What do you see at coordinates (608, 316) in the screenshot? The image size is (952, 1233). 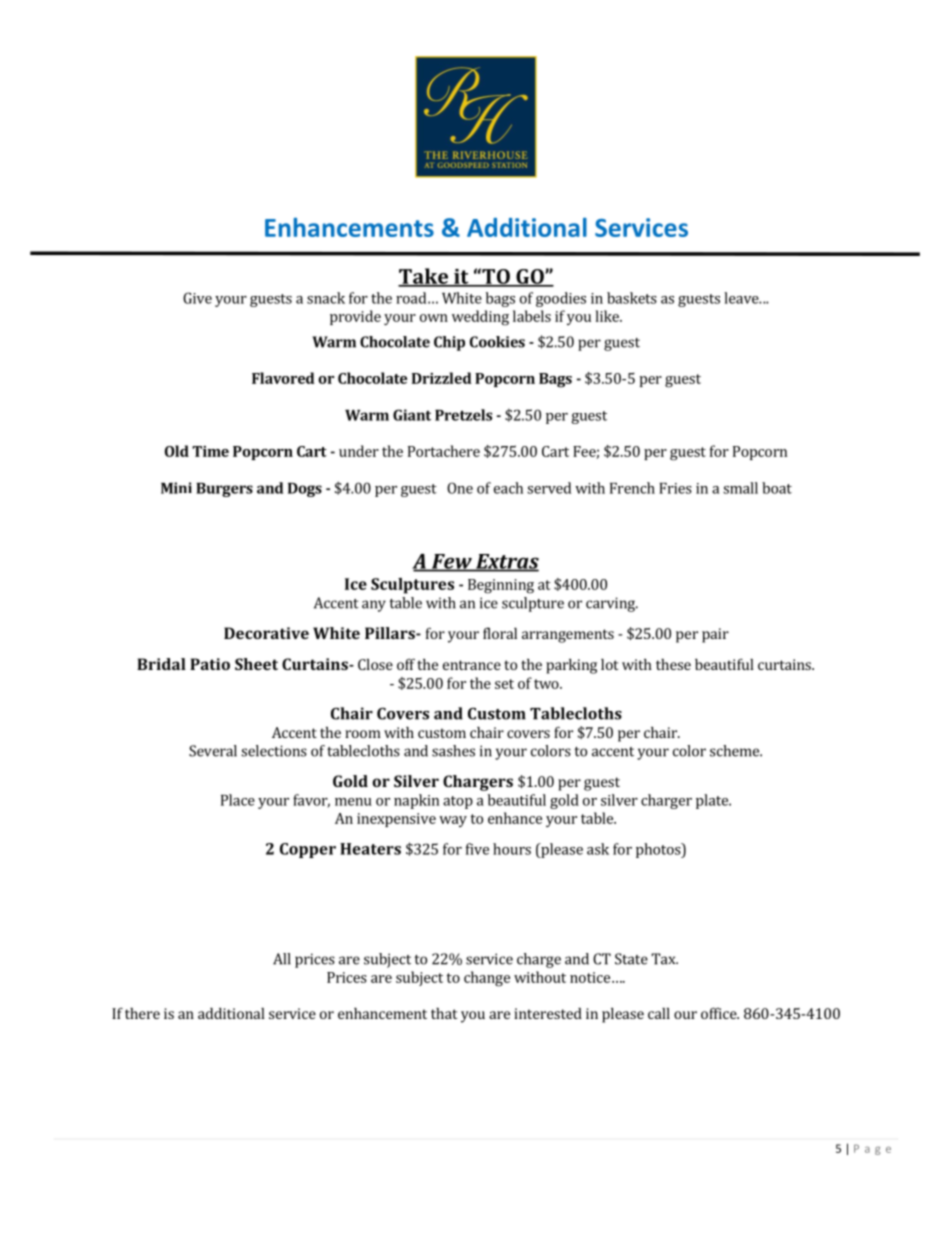 I see `like` at bounding box center [608, 316].
